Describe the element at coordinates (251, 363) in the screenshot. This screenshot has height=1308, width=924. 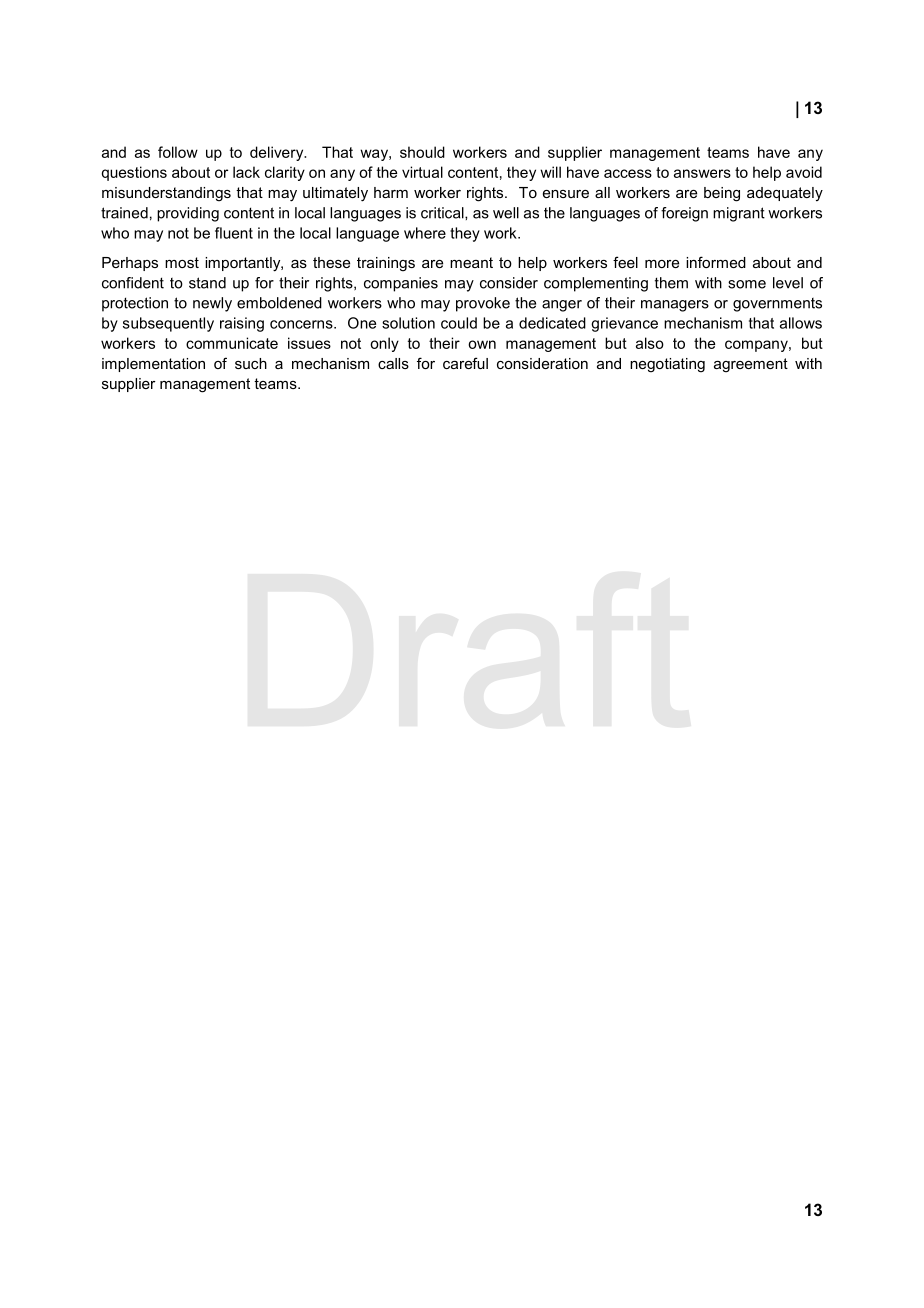
I see `such` at that location.
